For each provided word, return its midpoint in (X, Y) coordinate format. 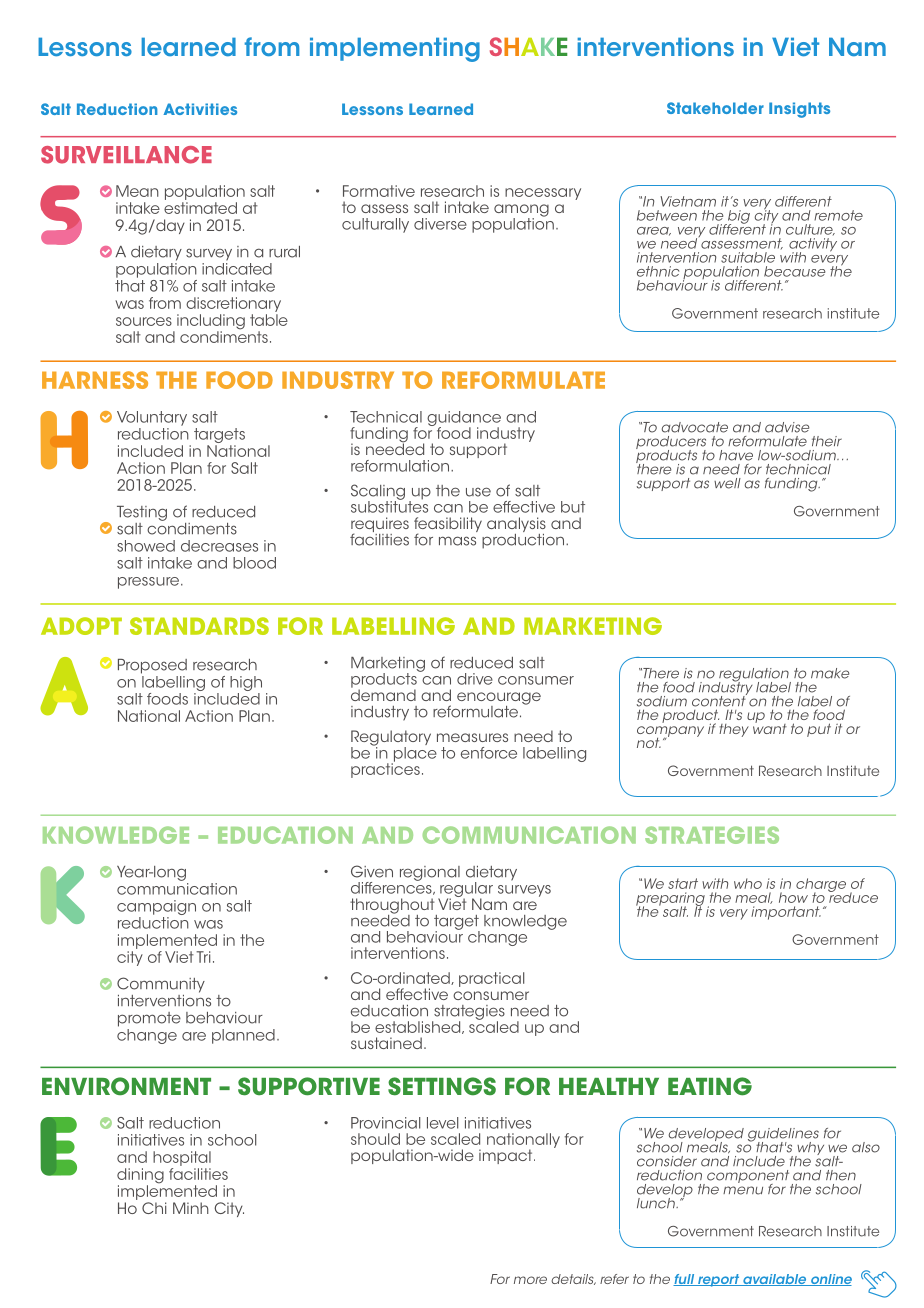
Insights (799, 110)
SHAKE (529, 46)
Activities (200, 109)
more (530, 1280)
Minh (191, 1208)
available (775, 1280)
